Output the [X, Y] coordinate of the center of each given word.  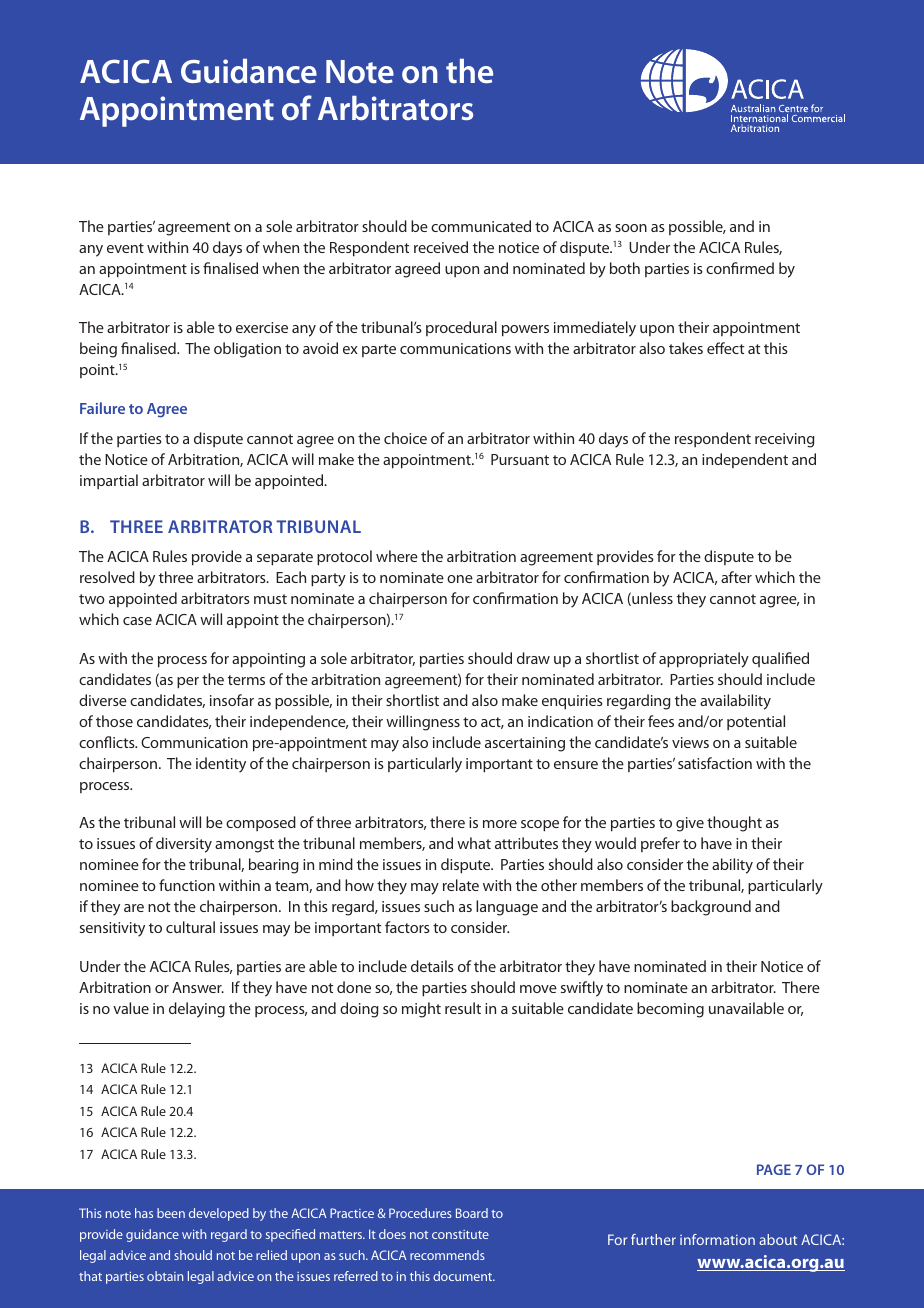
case [137, 621]
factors [407, 927]
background [711, 908]
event [125, 248]
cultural [190, 927]
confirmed [740, 268]
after [736, 577]
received [441, 247]
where [397, 556]
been [171, 1213]
